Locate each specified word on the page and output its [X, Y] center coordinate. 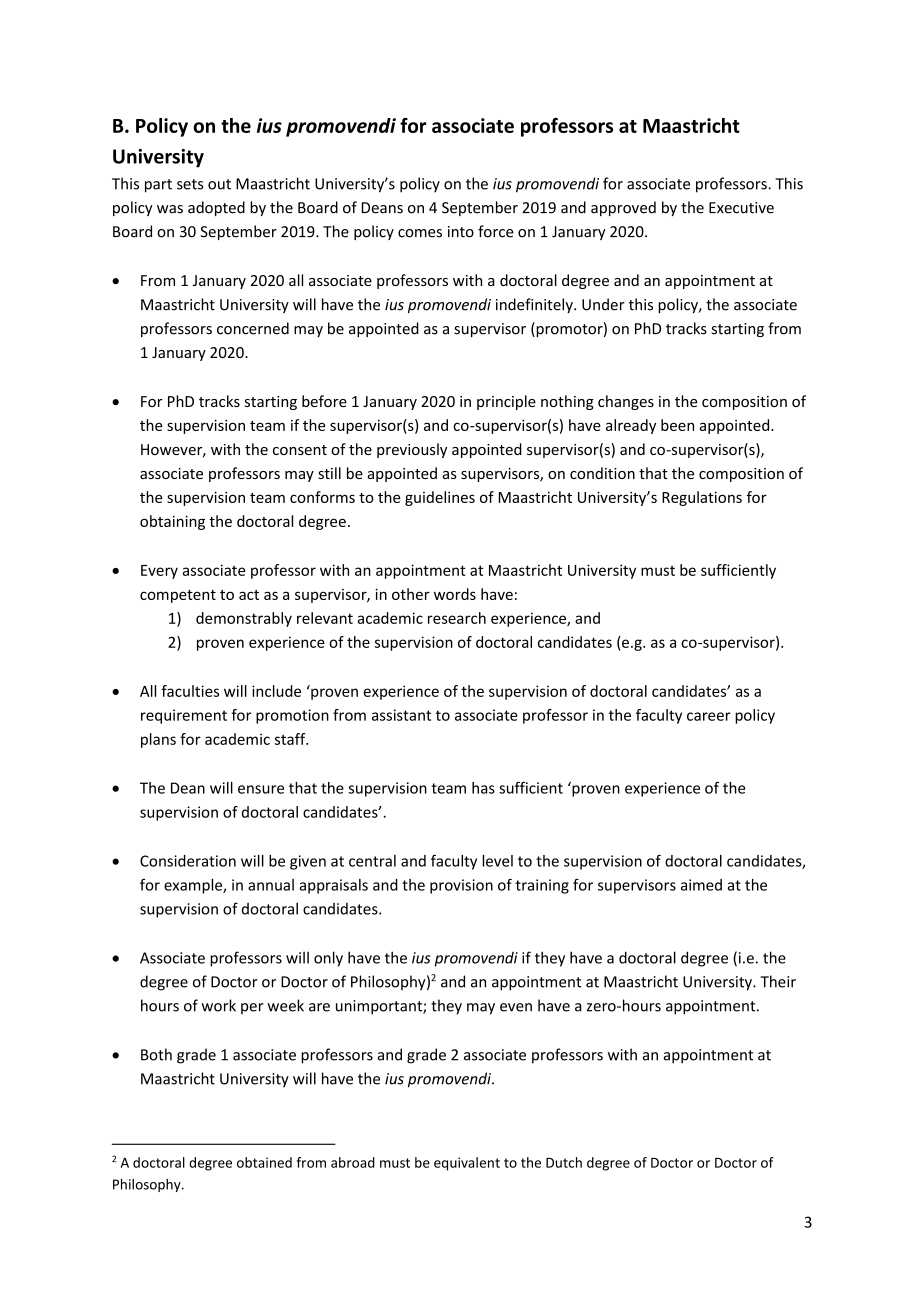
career [709, 716]
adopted [216, 208]
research [457, 618]
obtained [264, 1162]
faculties [190, 691]
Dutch [564, 1162]
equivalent [467, 1164]
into [461, 232]
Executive [741, 208]
